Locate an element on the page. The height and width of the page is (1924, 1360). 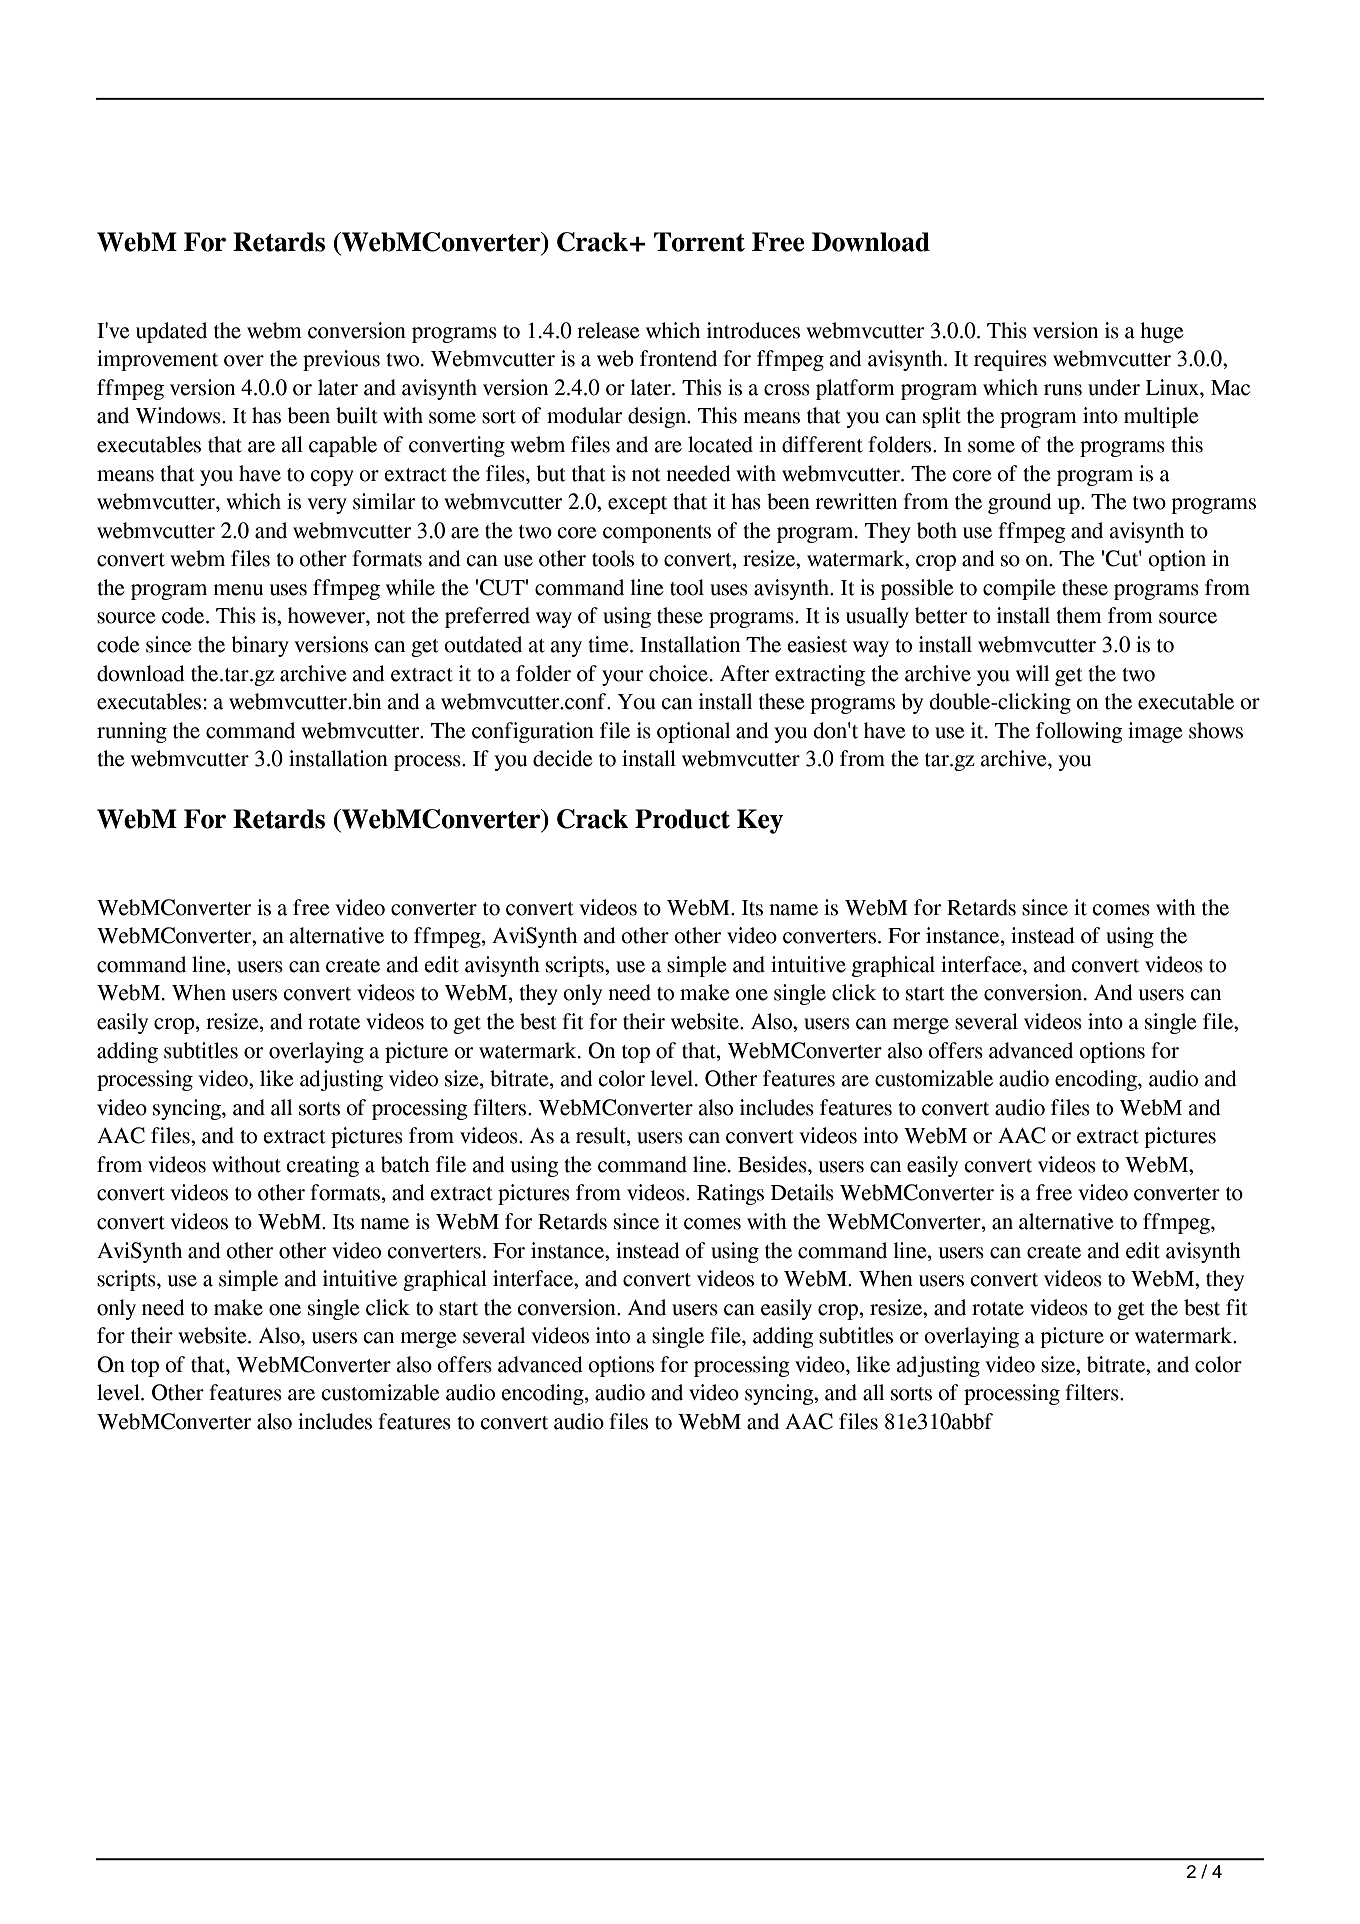
following is located at coordinates (1079, 732).
